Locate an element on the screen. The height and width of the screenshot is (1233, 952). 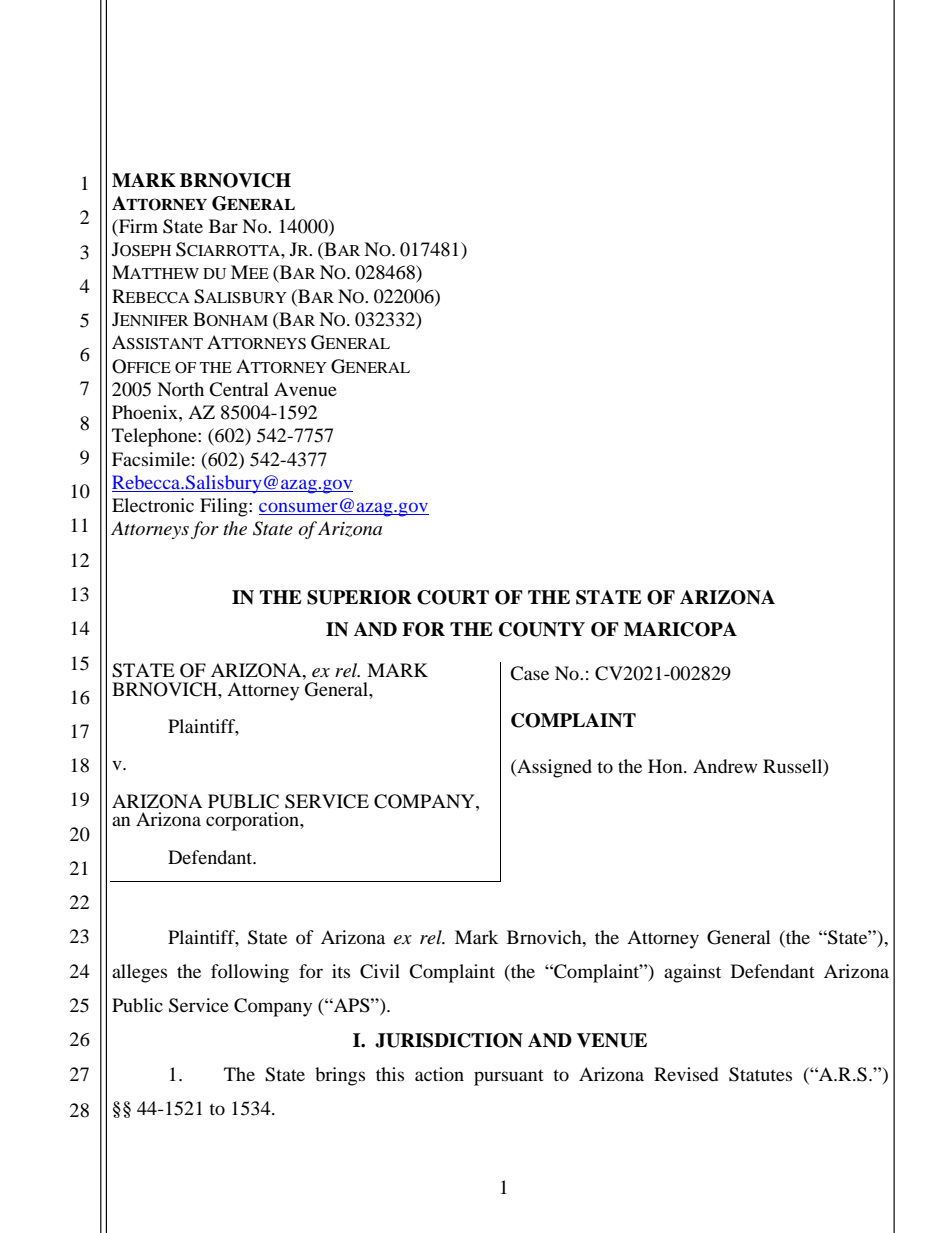
SUPERIOR is located at coordinates (359, 597).
